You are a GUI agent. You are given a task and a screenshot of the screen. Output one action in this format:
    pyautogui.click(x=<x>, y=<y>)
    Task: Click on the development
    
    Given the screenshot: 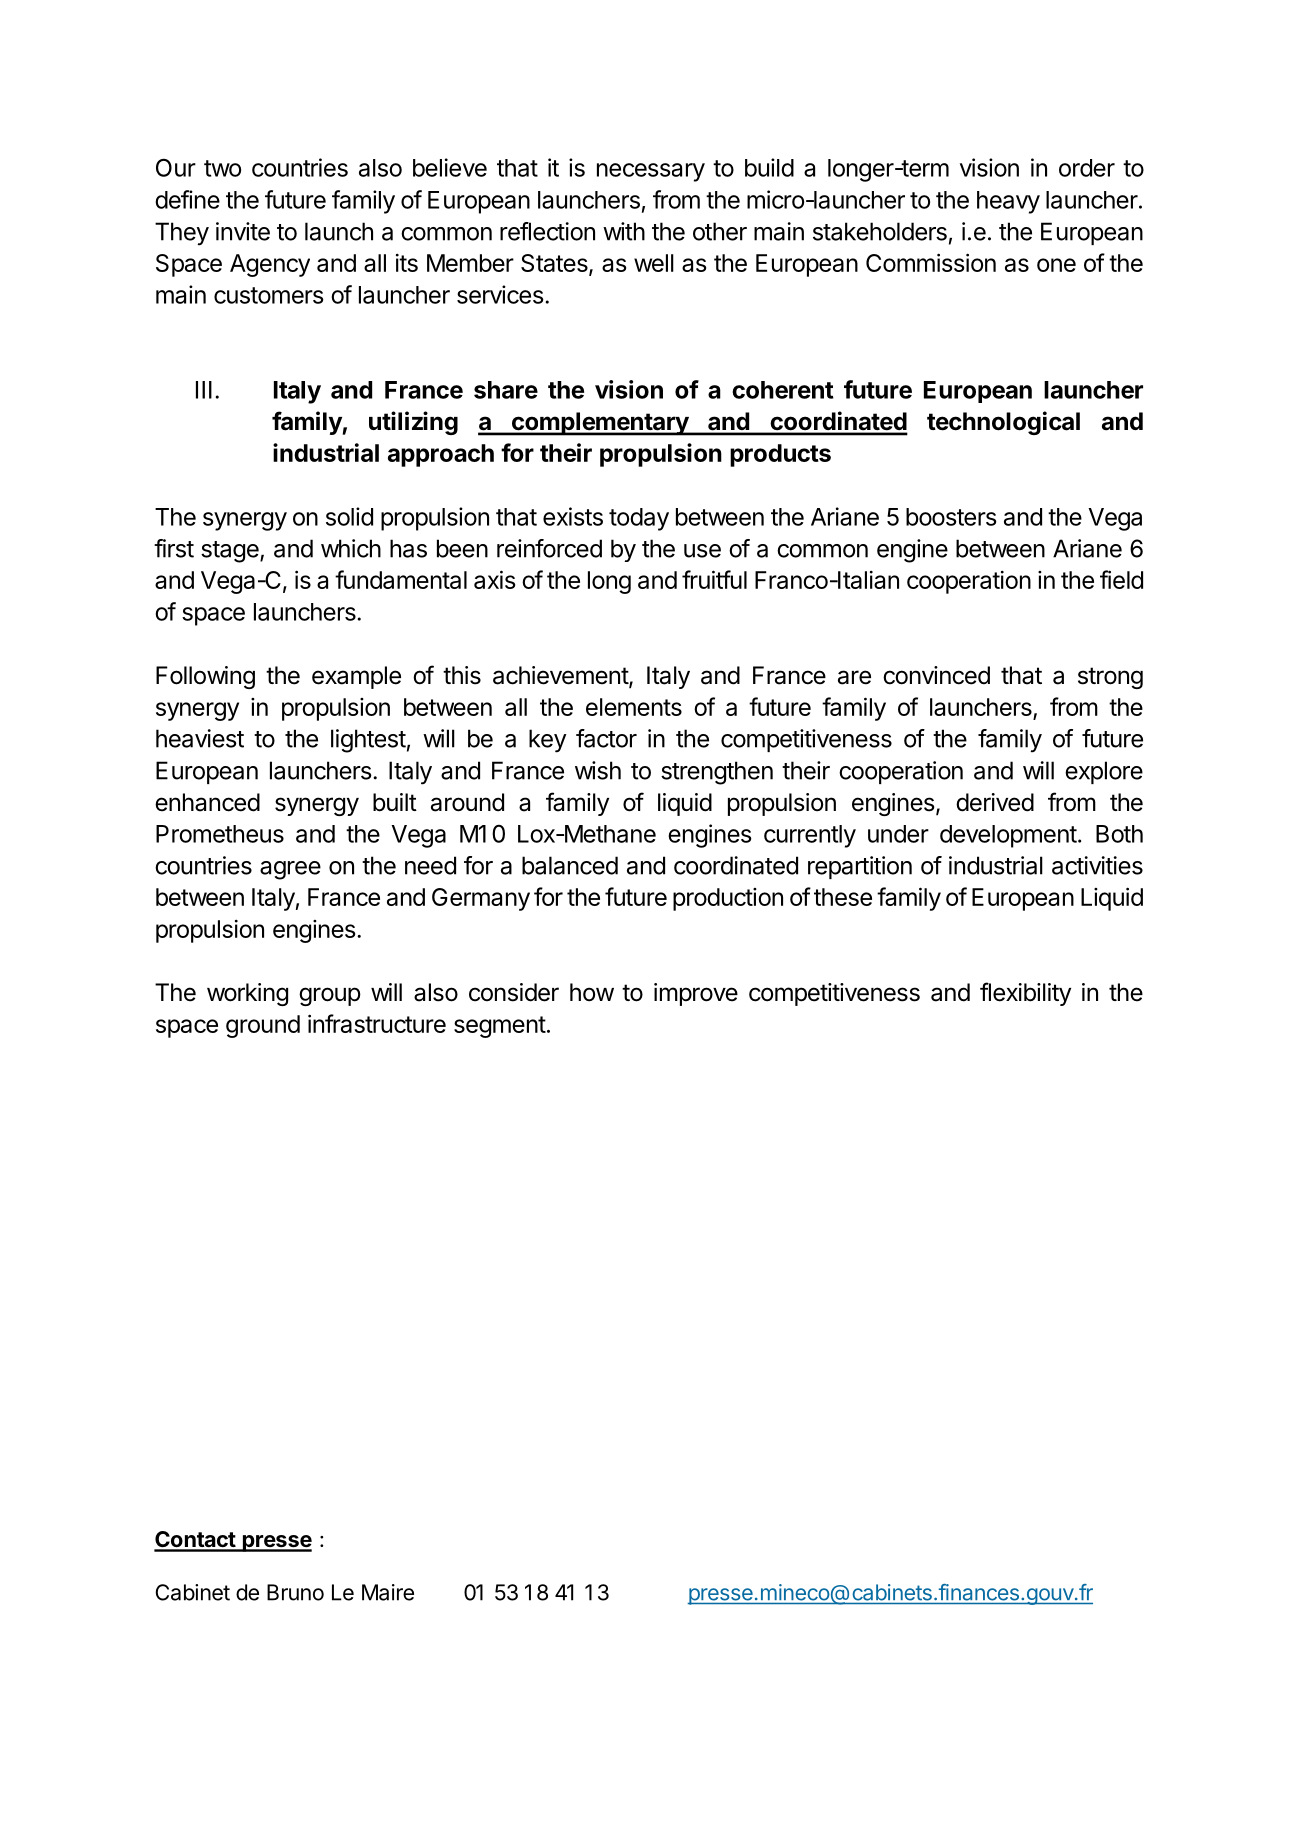 What is the action you would take?
    pyautogui.click(x=1008, y=836)
